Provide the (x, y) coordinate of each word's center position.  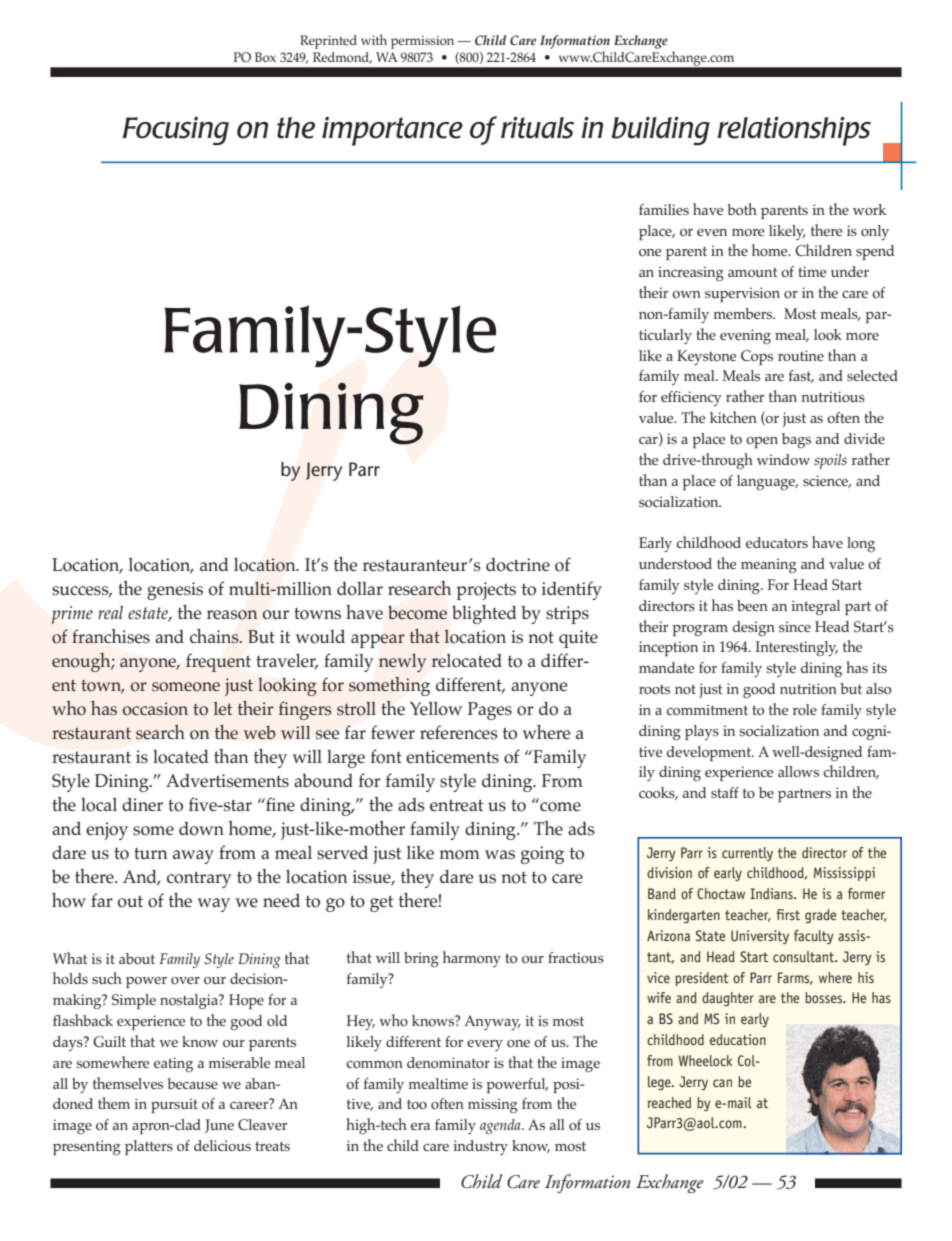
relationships (794, 131)
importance (392, 131)
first (788, 914)
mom (460, 855)
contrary (199, 879)
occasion (155, 709)
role (805, 710)
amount (752, 273)
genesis (175, 591)
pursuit (174, 1105)
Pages (490, 711)
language (767, 482)
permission (422, 42)
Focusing (175, 131)
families (664, 209)
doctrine (518, 565)
